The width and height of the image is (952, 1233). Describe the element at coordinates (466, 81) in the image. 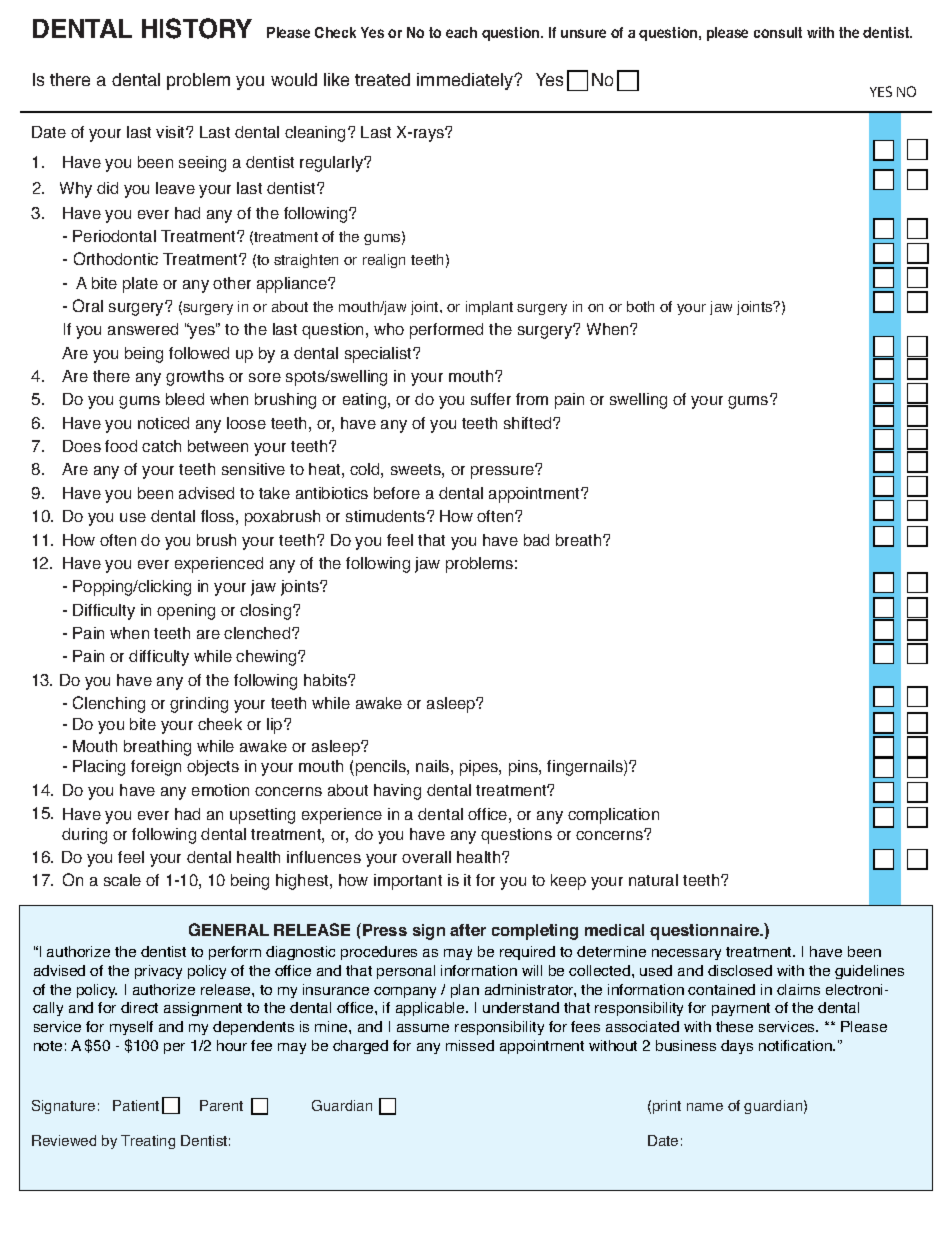

I see `immediately` at that location.
